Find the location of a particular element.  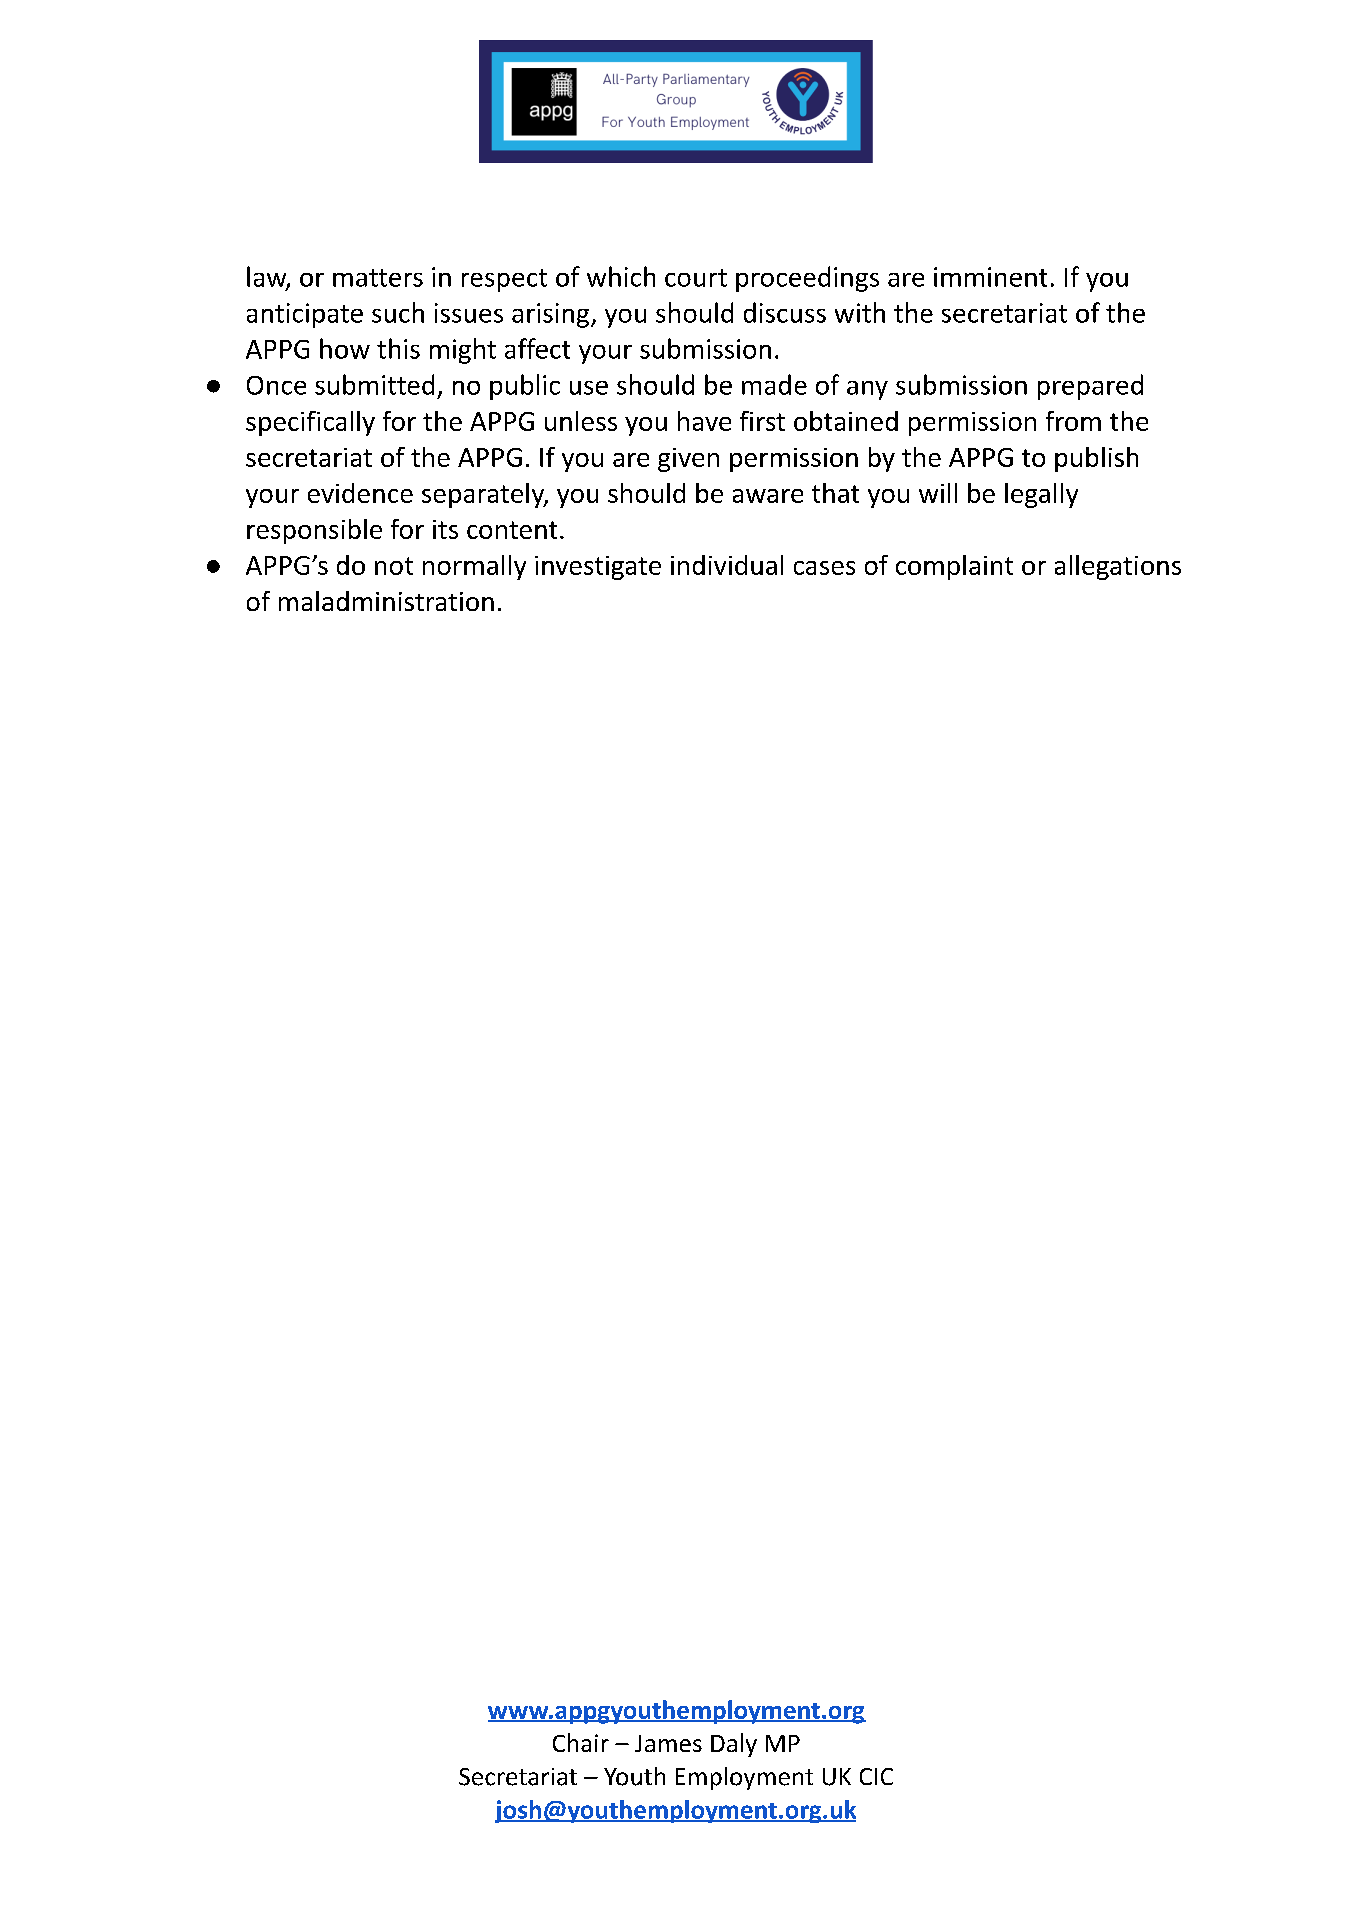

such is located at coordinates (398, 312).
